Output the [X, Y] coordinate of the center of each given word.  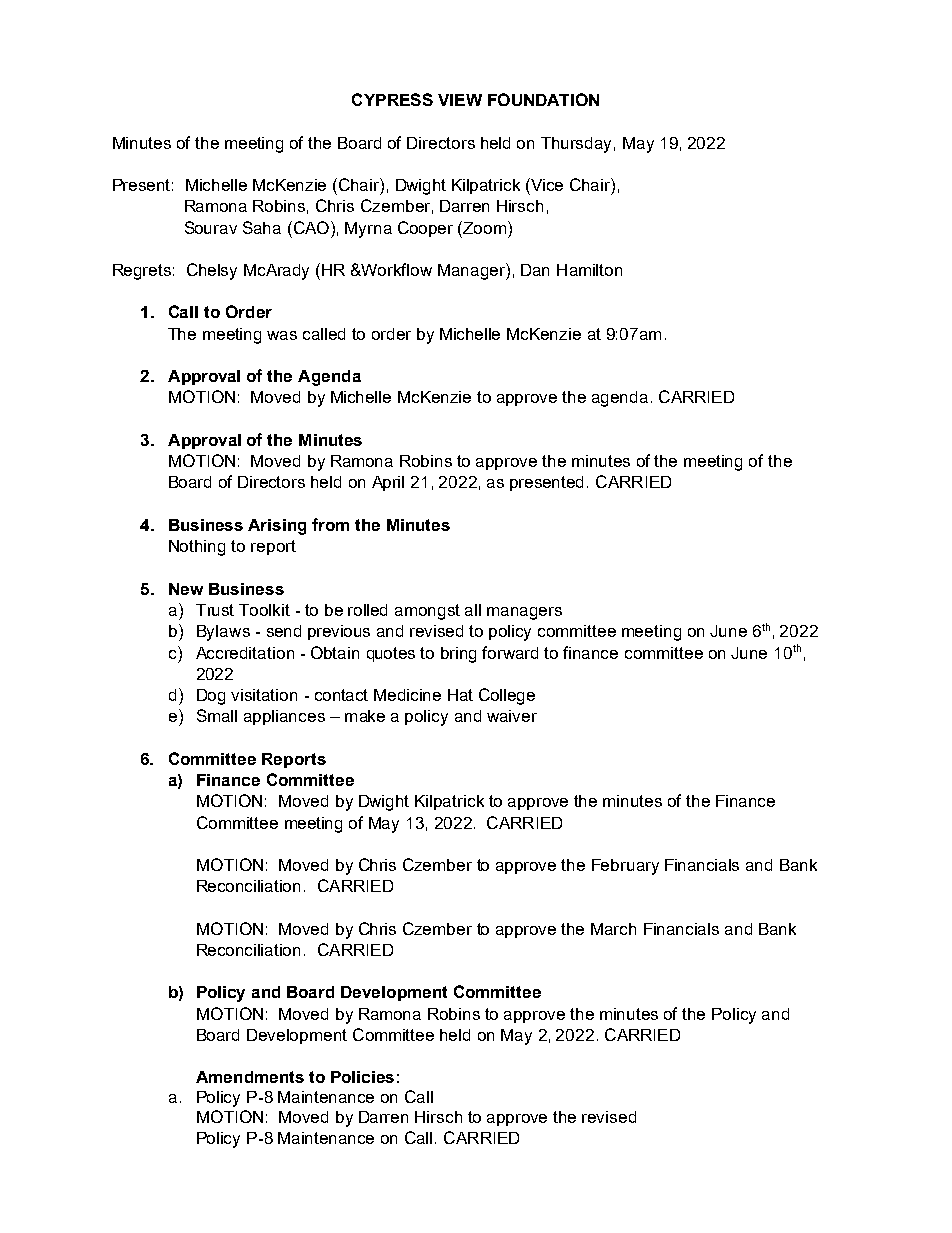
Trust [215, 610]
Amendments [250, 1077]
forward [510, 652]
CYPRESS [392, 99]
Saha [262, 227]
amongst [427, 612]
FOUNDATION [543, 99]
